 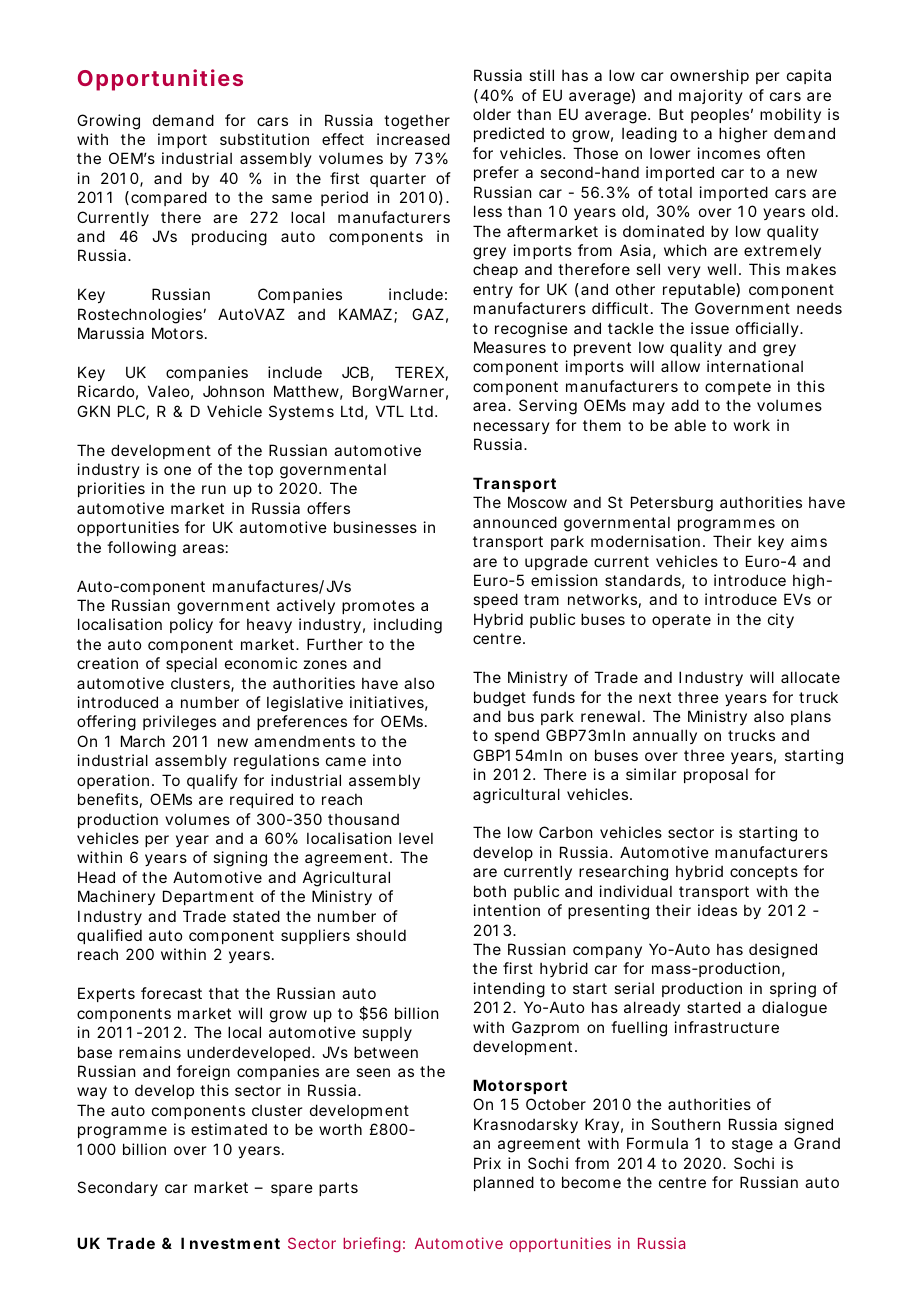 I want to click on same, so click(x=292, y=198).
